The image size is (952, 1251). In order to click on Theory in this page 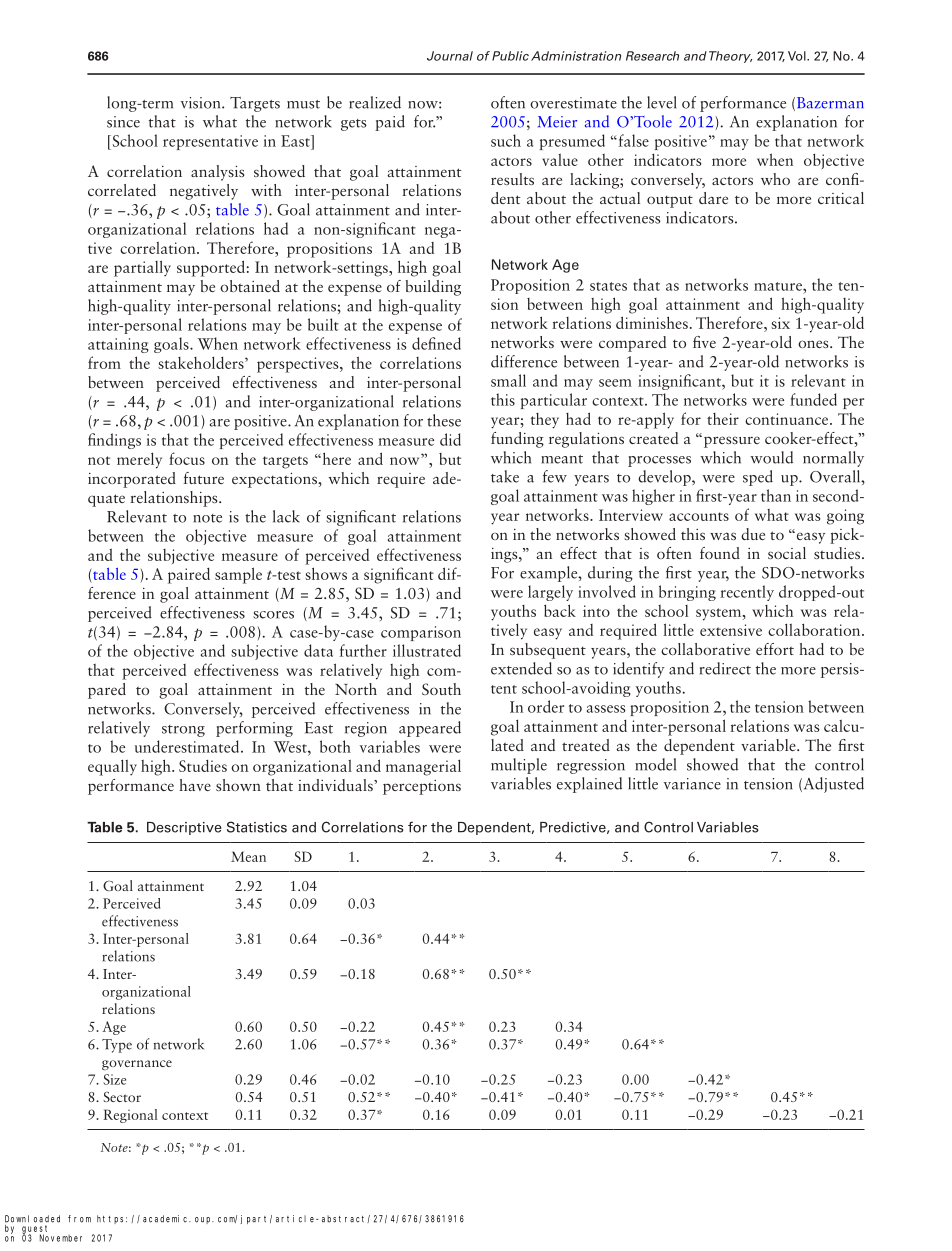, I will do `click(730, 57)`.
